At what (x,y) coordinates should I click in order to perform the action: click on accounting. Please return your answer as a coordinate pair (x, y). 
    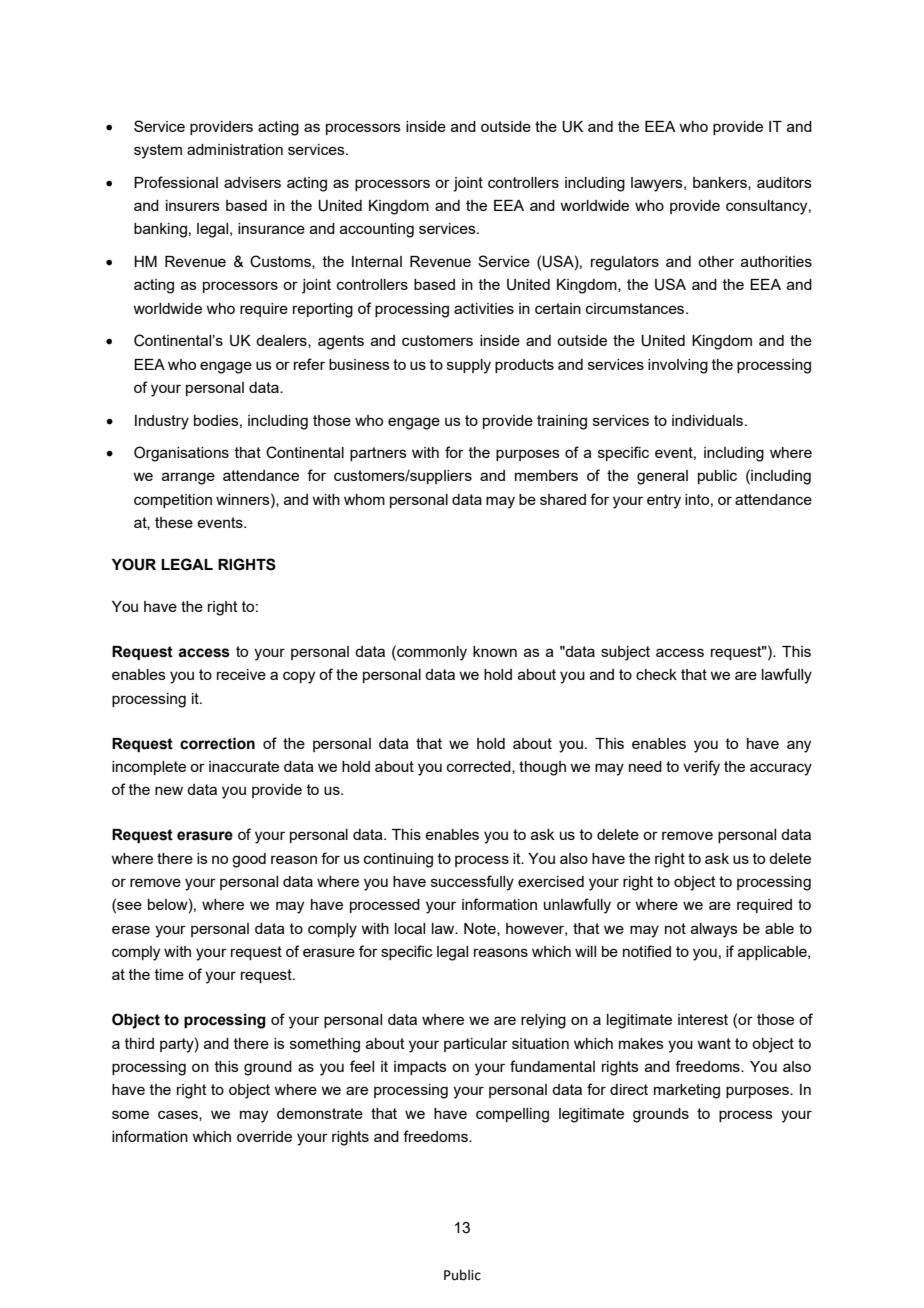
    Looking at the image, I should click on (377, 230).
